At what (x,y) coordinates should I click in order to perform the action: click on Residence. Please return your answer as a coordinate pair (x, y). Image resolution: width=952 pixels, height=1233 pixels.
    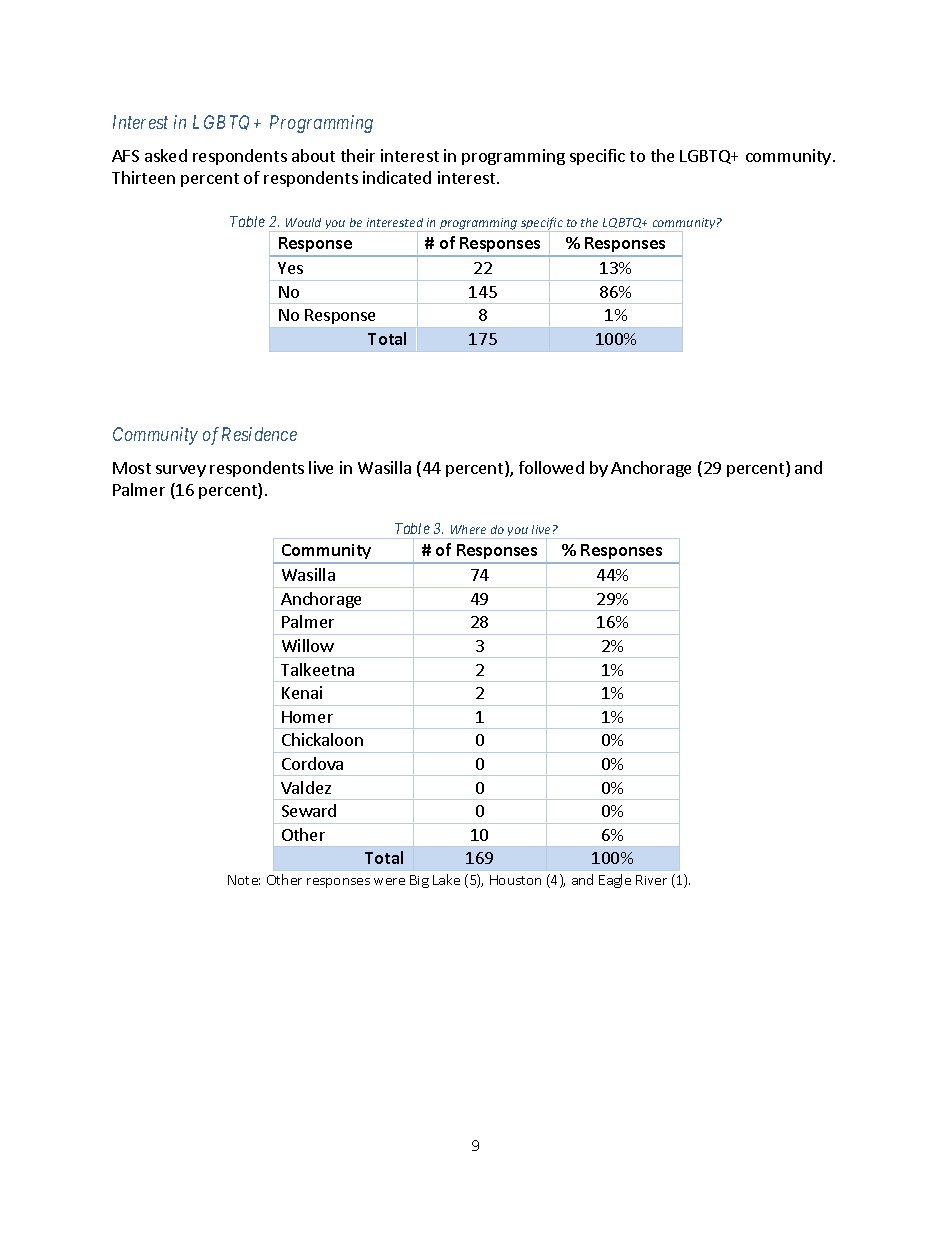
    Looking at the image, I should click on (259, 434).
